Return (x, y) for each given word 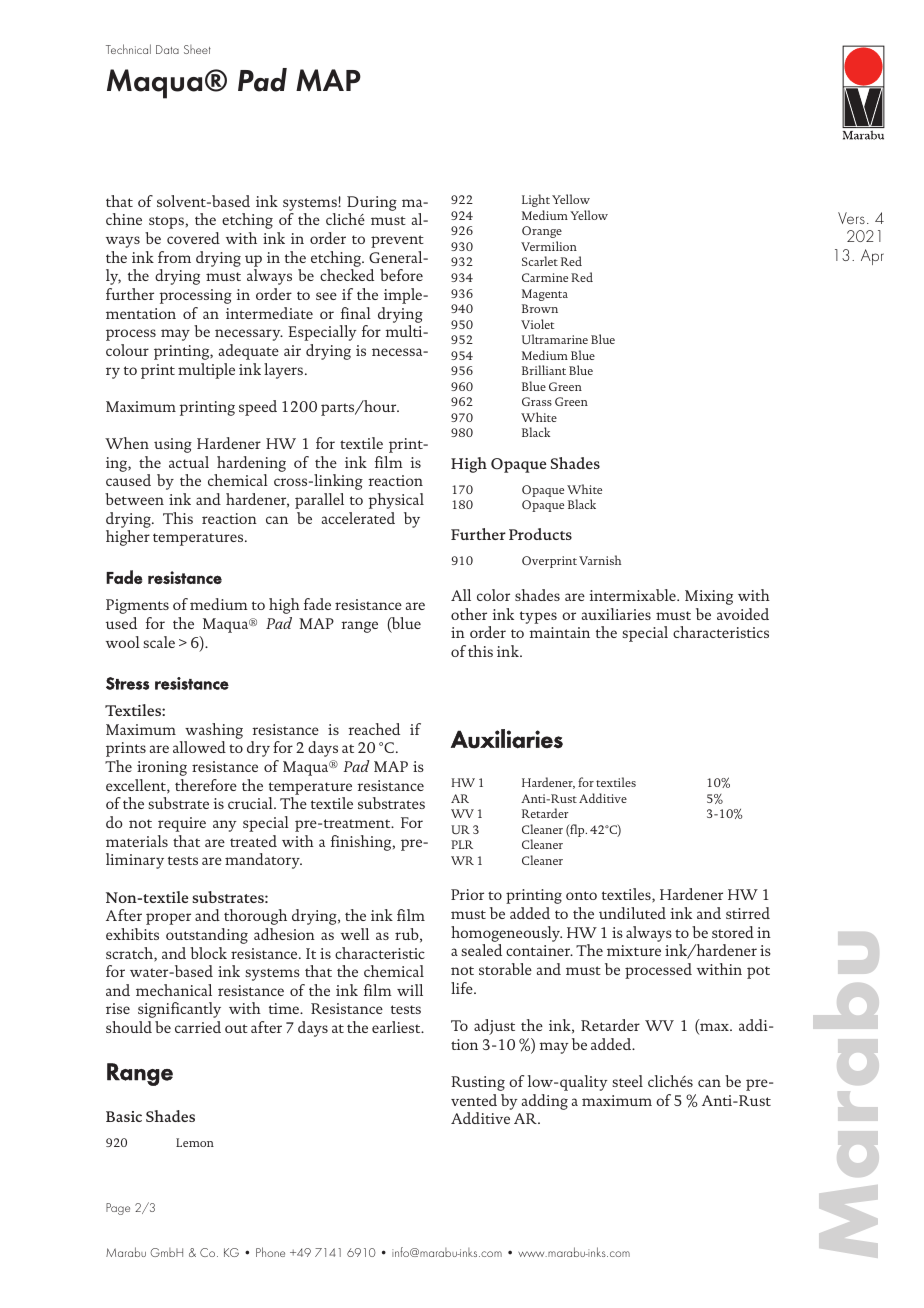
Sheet (197, 49)
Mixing (709, 597)
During (372, 203)
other (469, 614)
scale (159, 642)
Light (536, 200)
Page (118, 1209)
